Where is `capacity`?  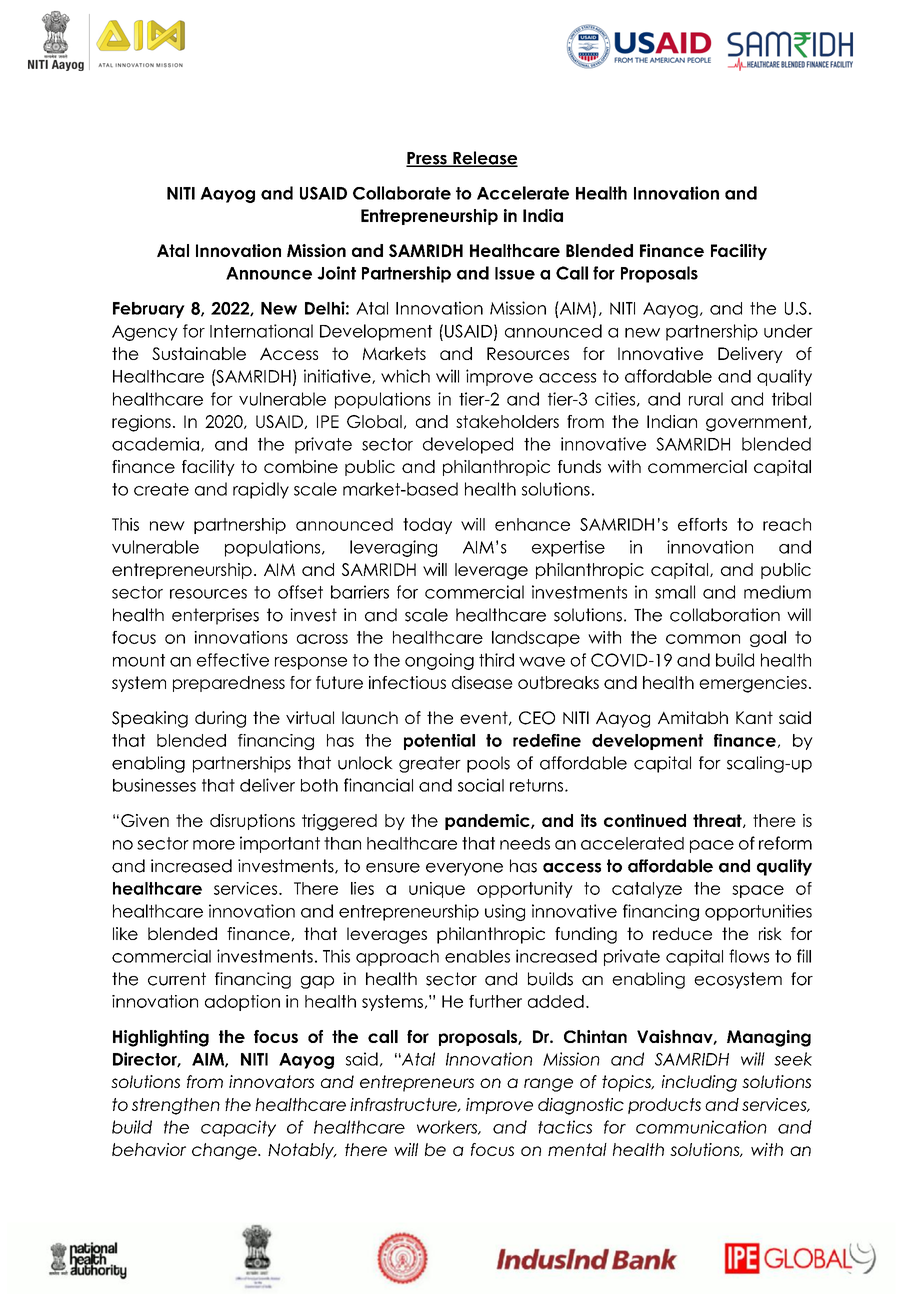
capacity is located at coordinates (238, 1128).
